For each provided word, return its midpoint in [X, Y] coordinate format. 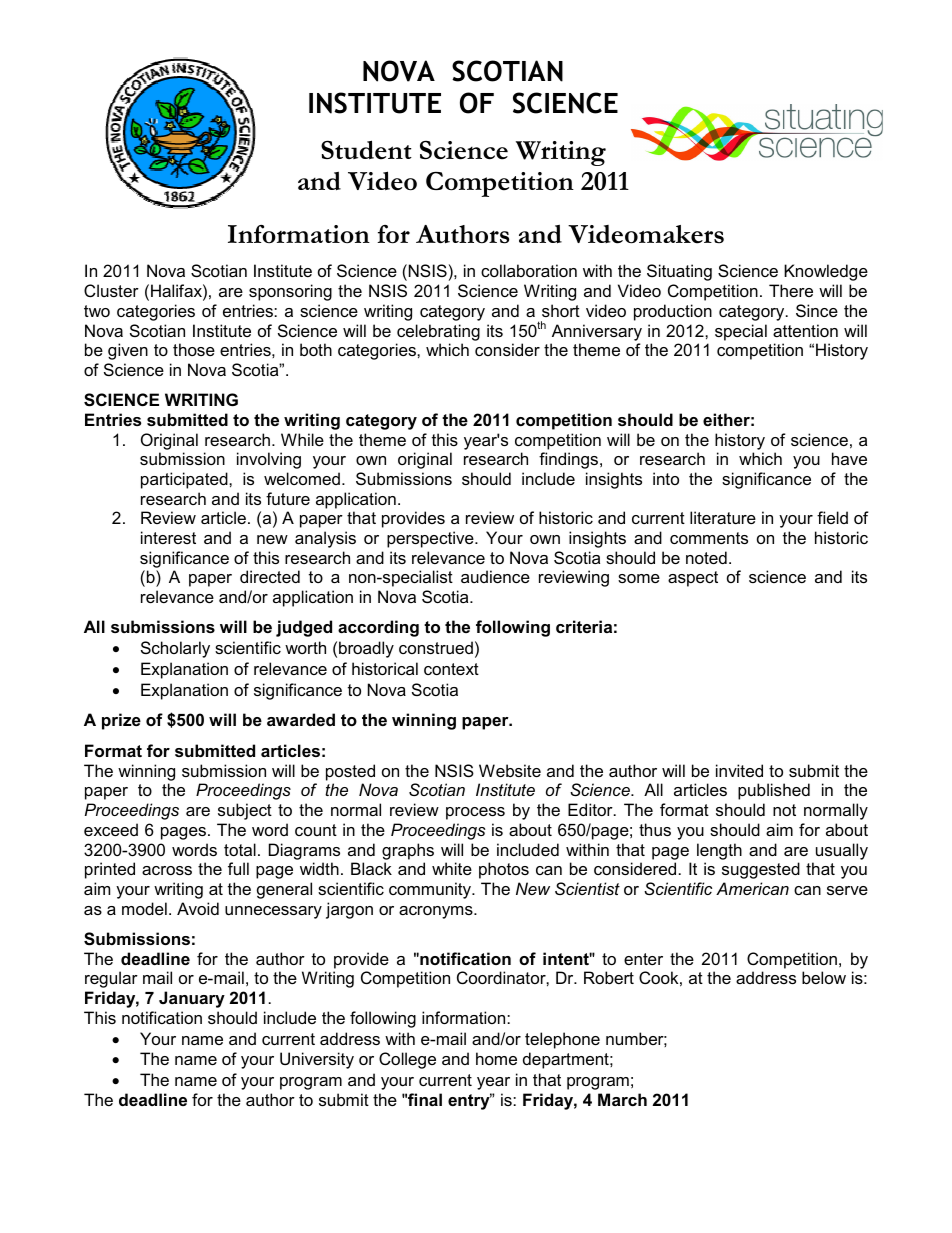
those [194, 349]
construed [436, 647]
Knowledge [826, 272]
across [167, 870]
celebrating [438, 332]
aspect [693, 579]
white [452, 868]
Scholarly [175, 649]
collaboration [529, 270]
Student [366, 150]
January [192, 999]
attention [805, 330]
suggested [761, 870]
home [496, 1058]
